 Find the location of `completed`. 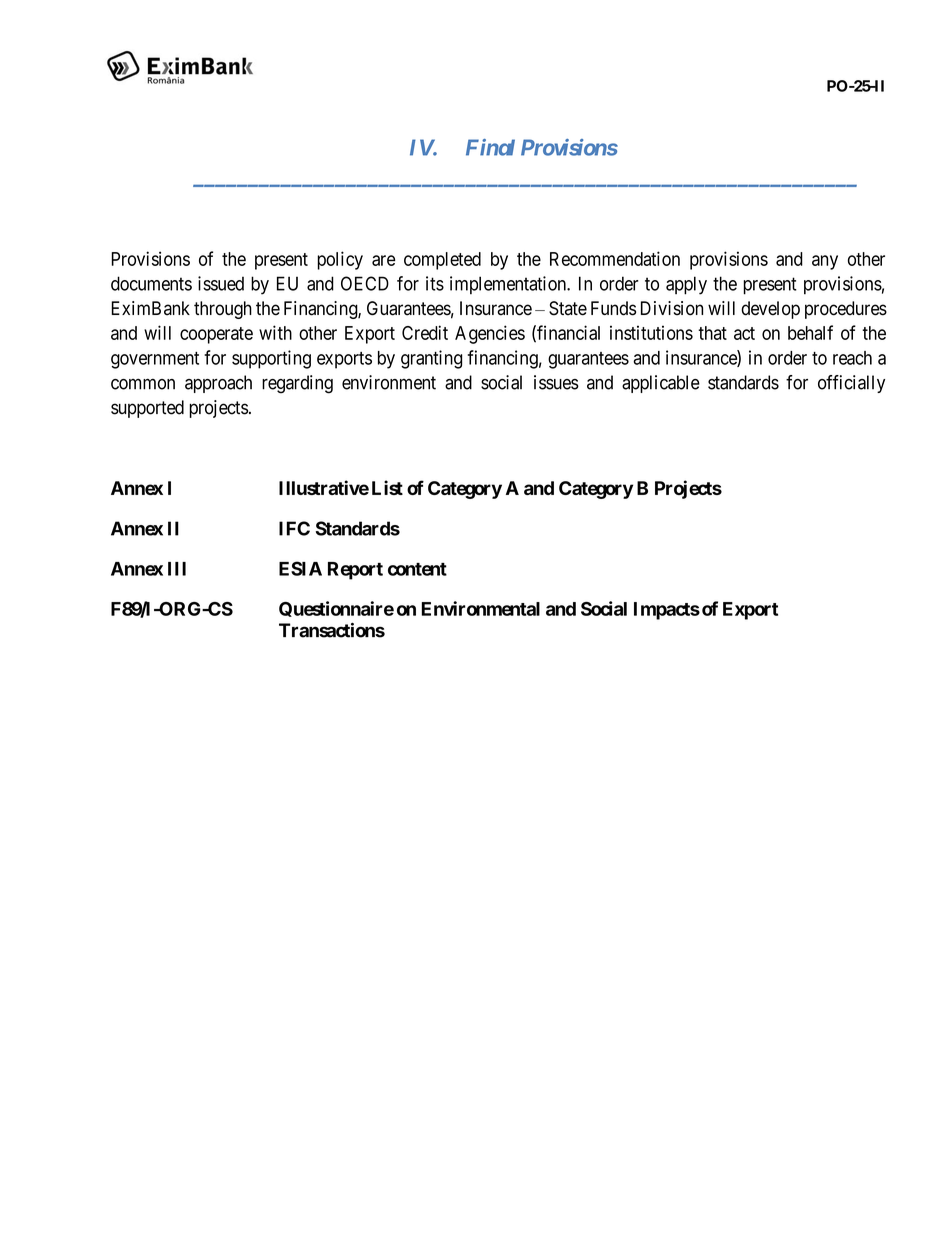

completed is located at coordinates (442, 261).
